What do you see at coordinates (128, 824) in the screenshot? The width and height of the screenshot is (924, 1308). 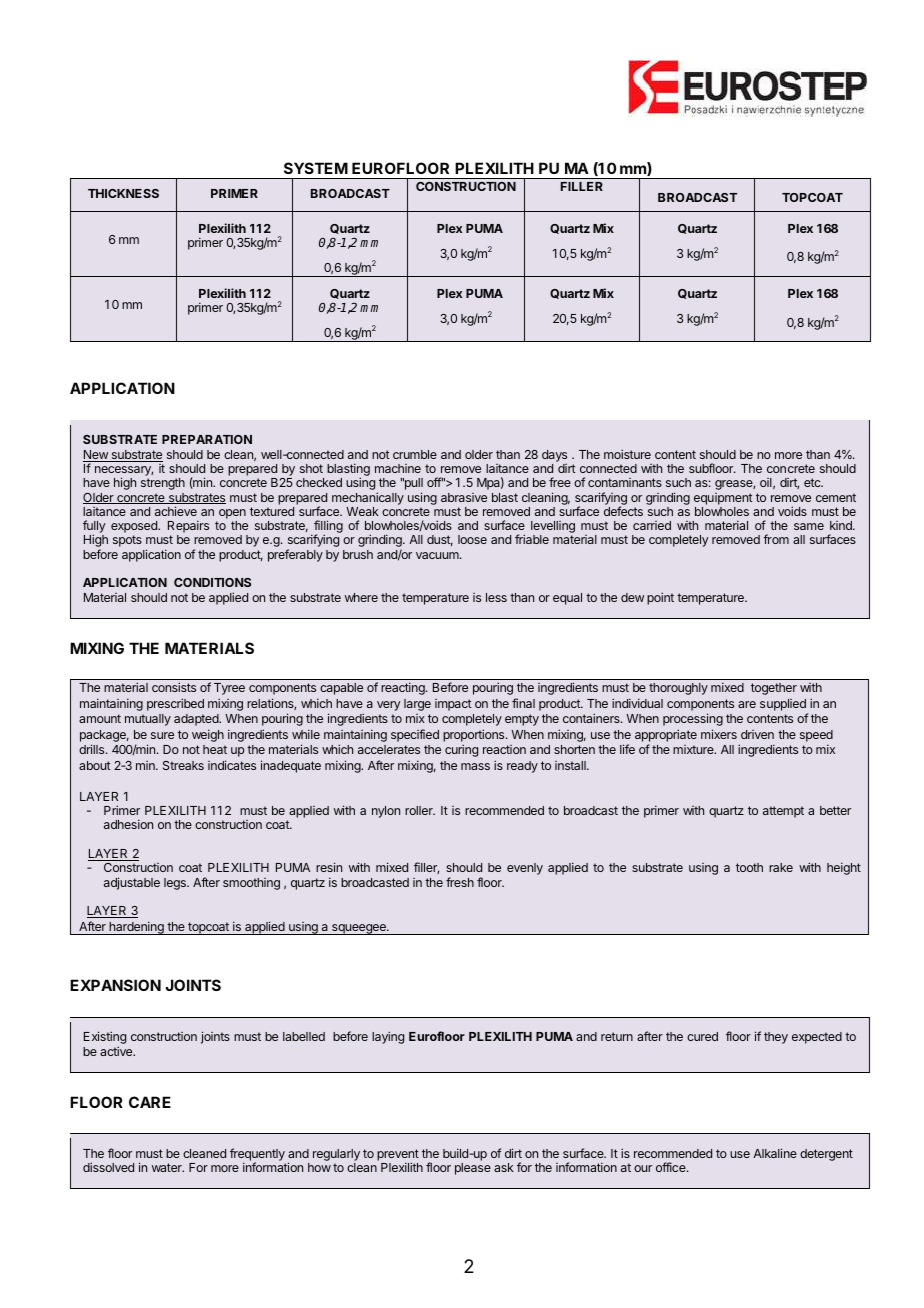 I see `adhesion` at bounding box center [128, 824].
